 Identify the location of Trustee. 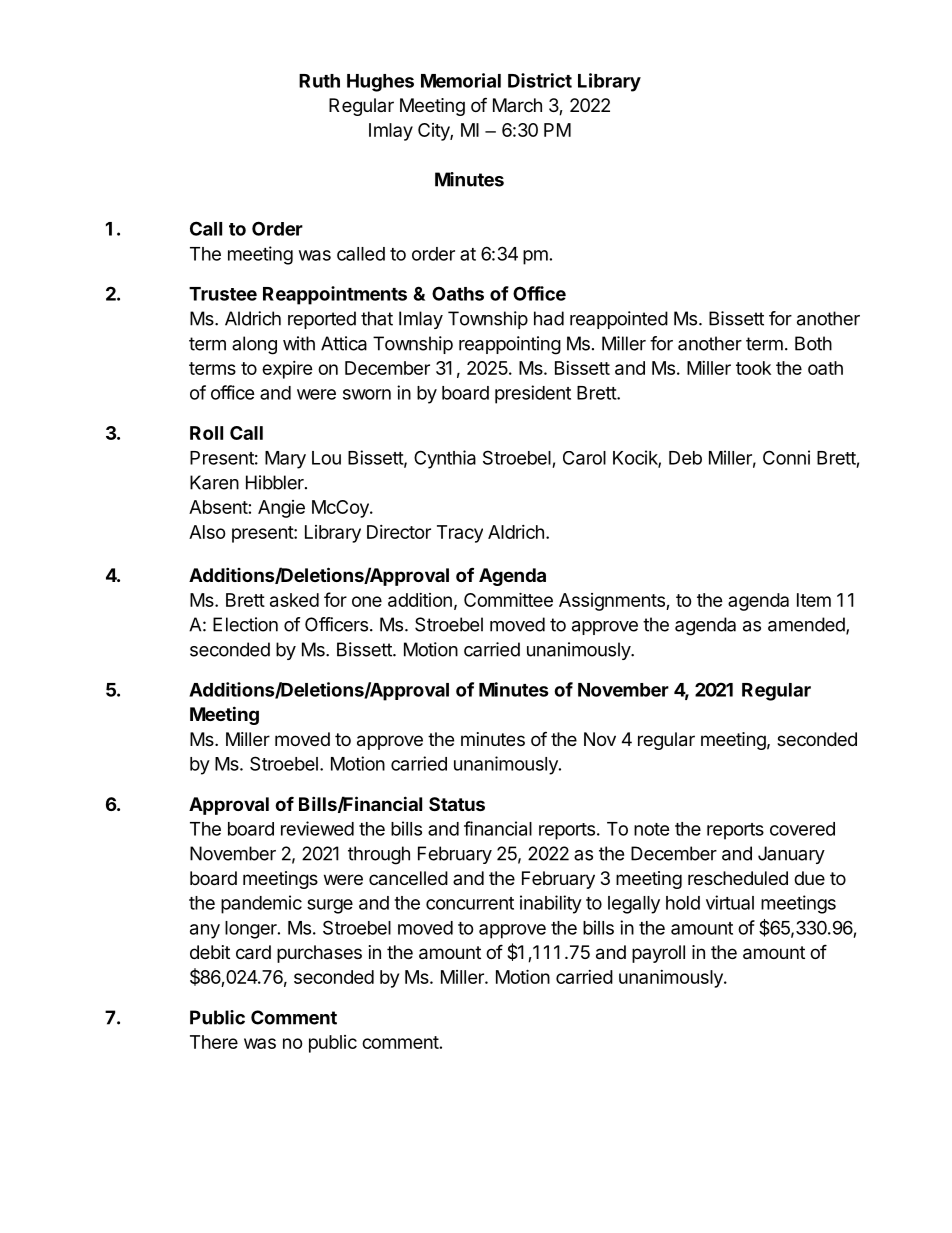
(223, 294).
